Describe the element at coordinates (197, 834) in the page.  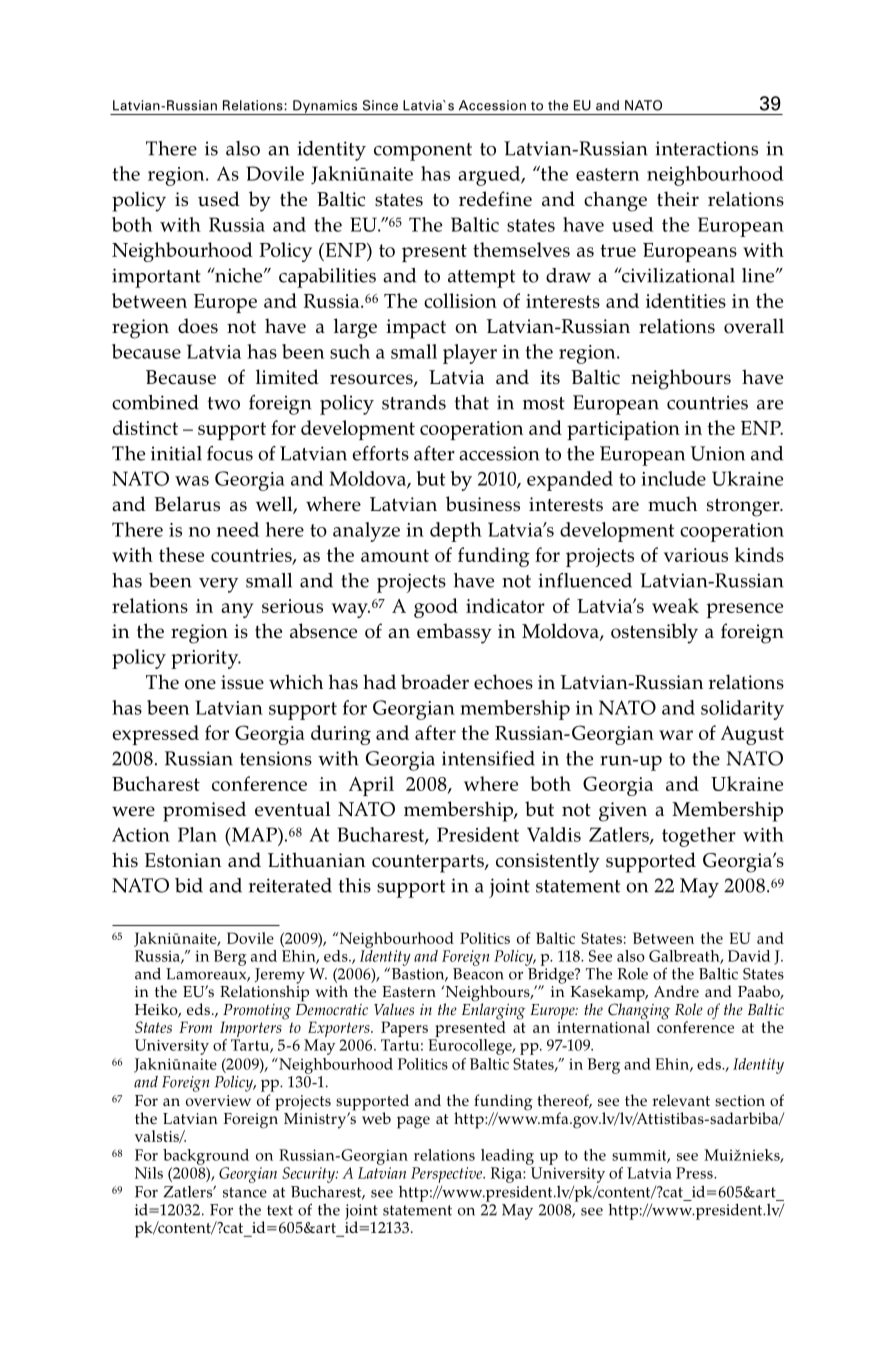
I see `Plan` at that location.
